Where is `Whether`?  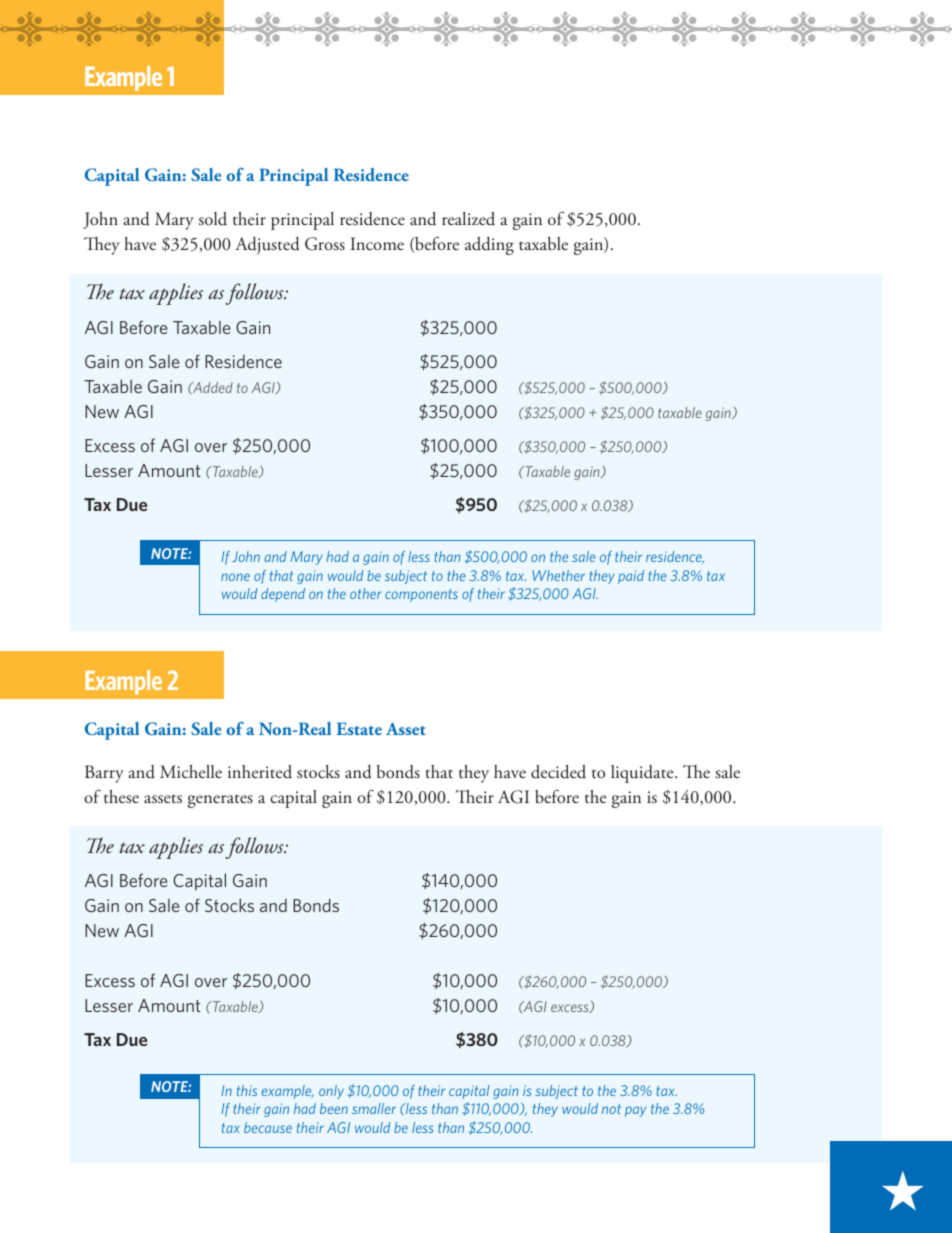
Whether is located at coordinates (559, 575).
